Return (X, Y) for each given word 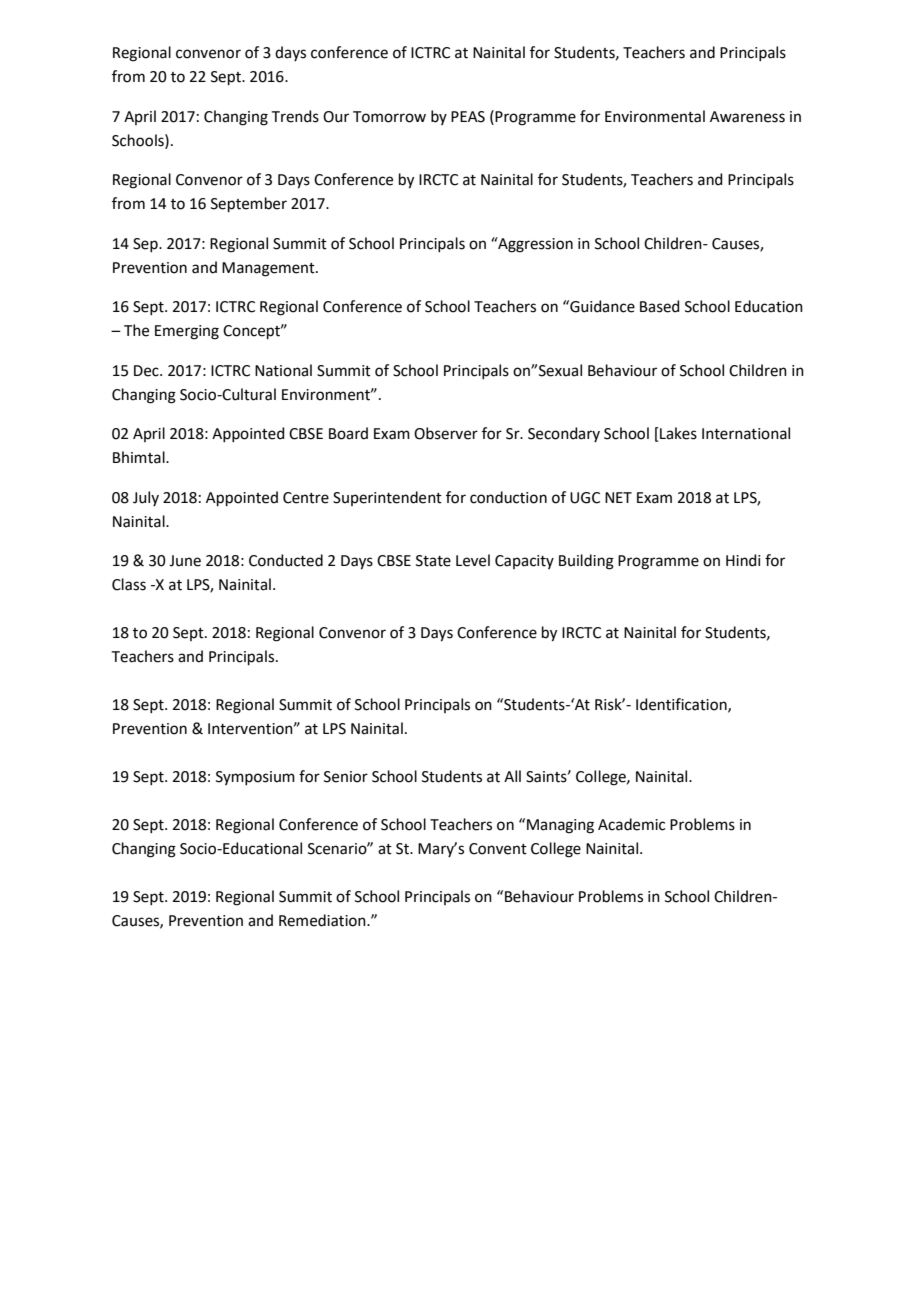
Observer (446, 433)
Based (660, 306)
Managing (560, 826)
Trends (295, 116)
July (146, 498)
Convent (498, 849)
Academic (631, 824)
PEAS (468, 117)
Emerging (187, 332)
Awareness (747, 117)
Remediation (323, 920)
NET (618, 497)
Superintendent (387, 498)
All (512, 776)
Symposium (255, 778)
